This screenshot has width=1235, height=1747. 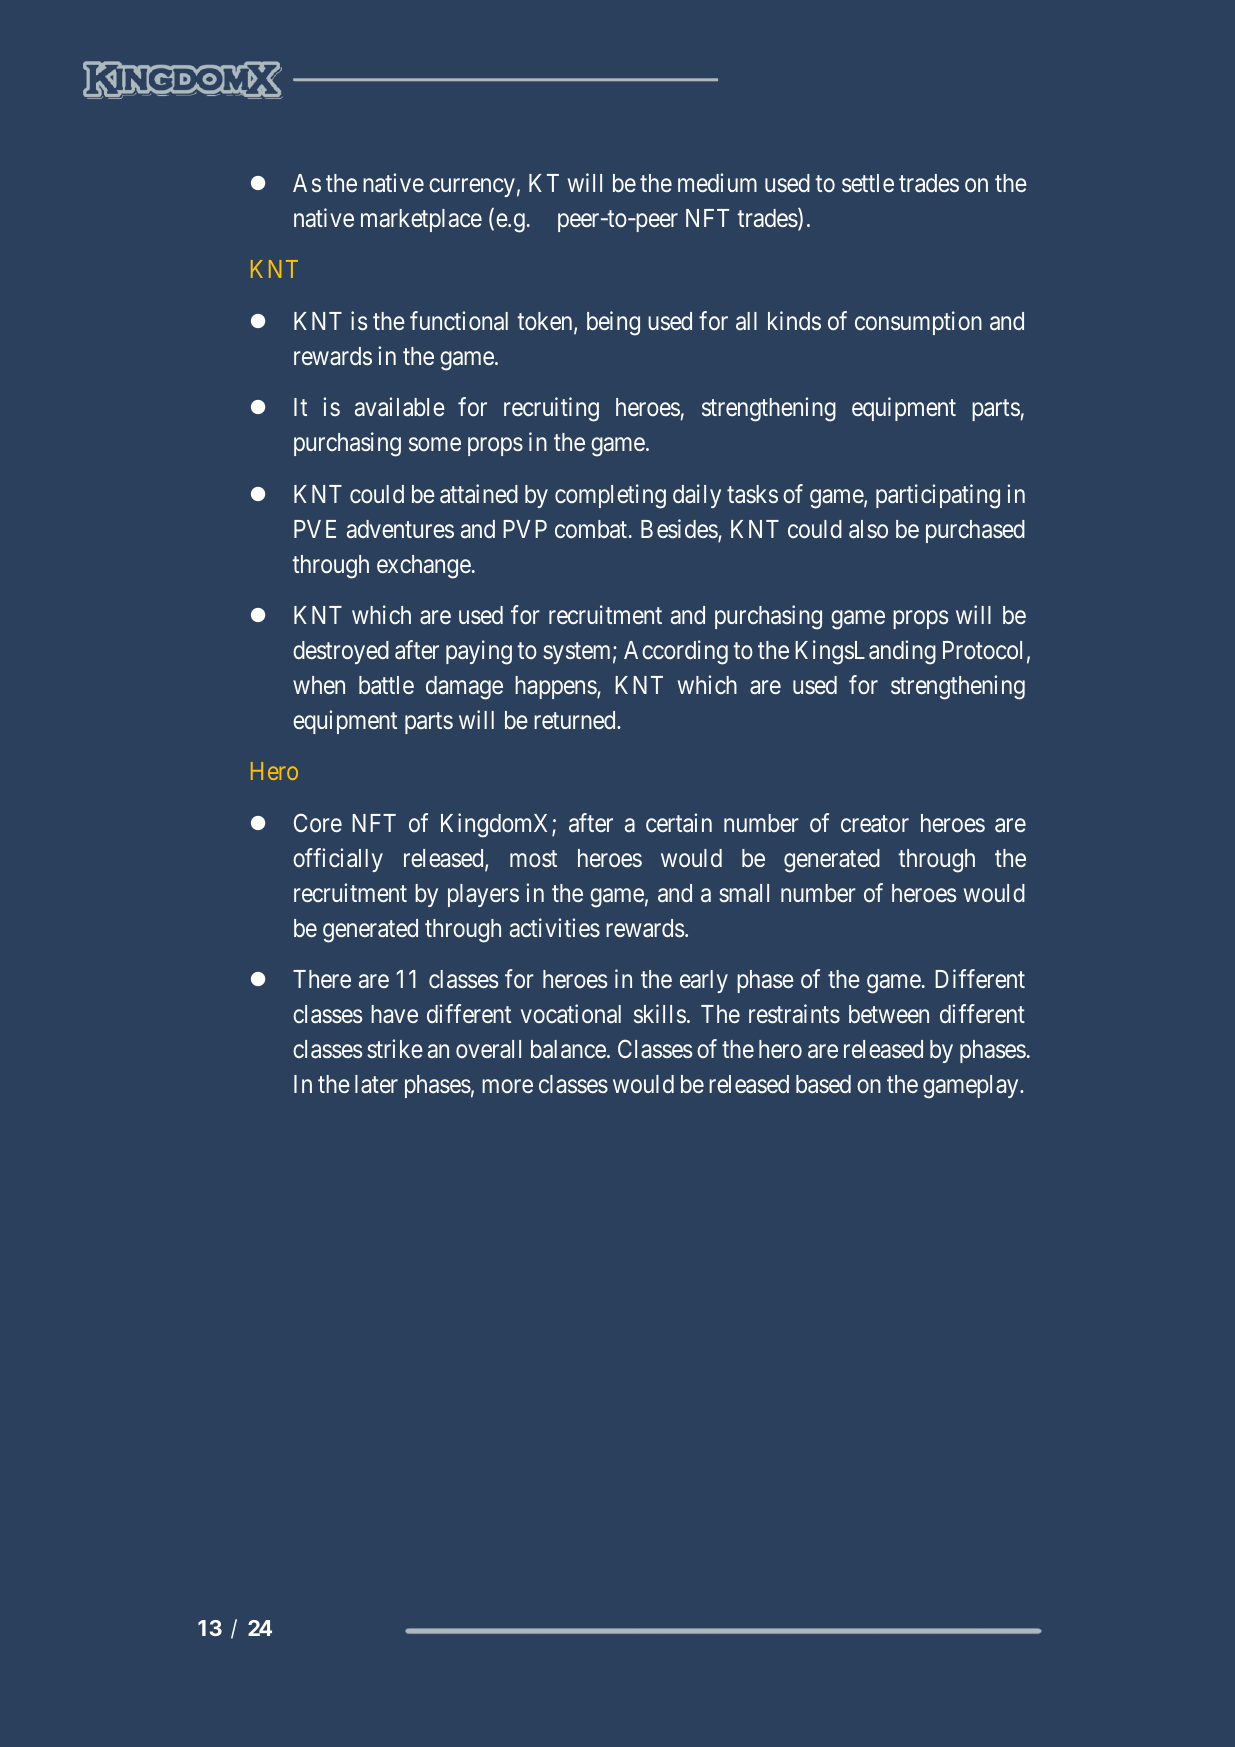 What do you see at coordinates (676, 652) in the screenshot?
I see `According` at bounding box center [676, 652].
